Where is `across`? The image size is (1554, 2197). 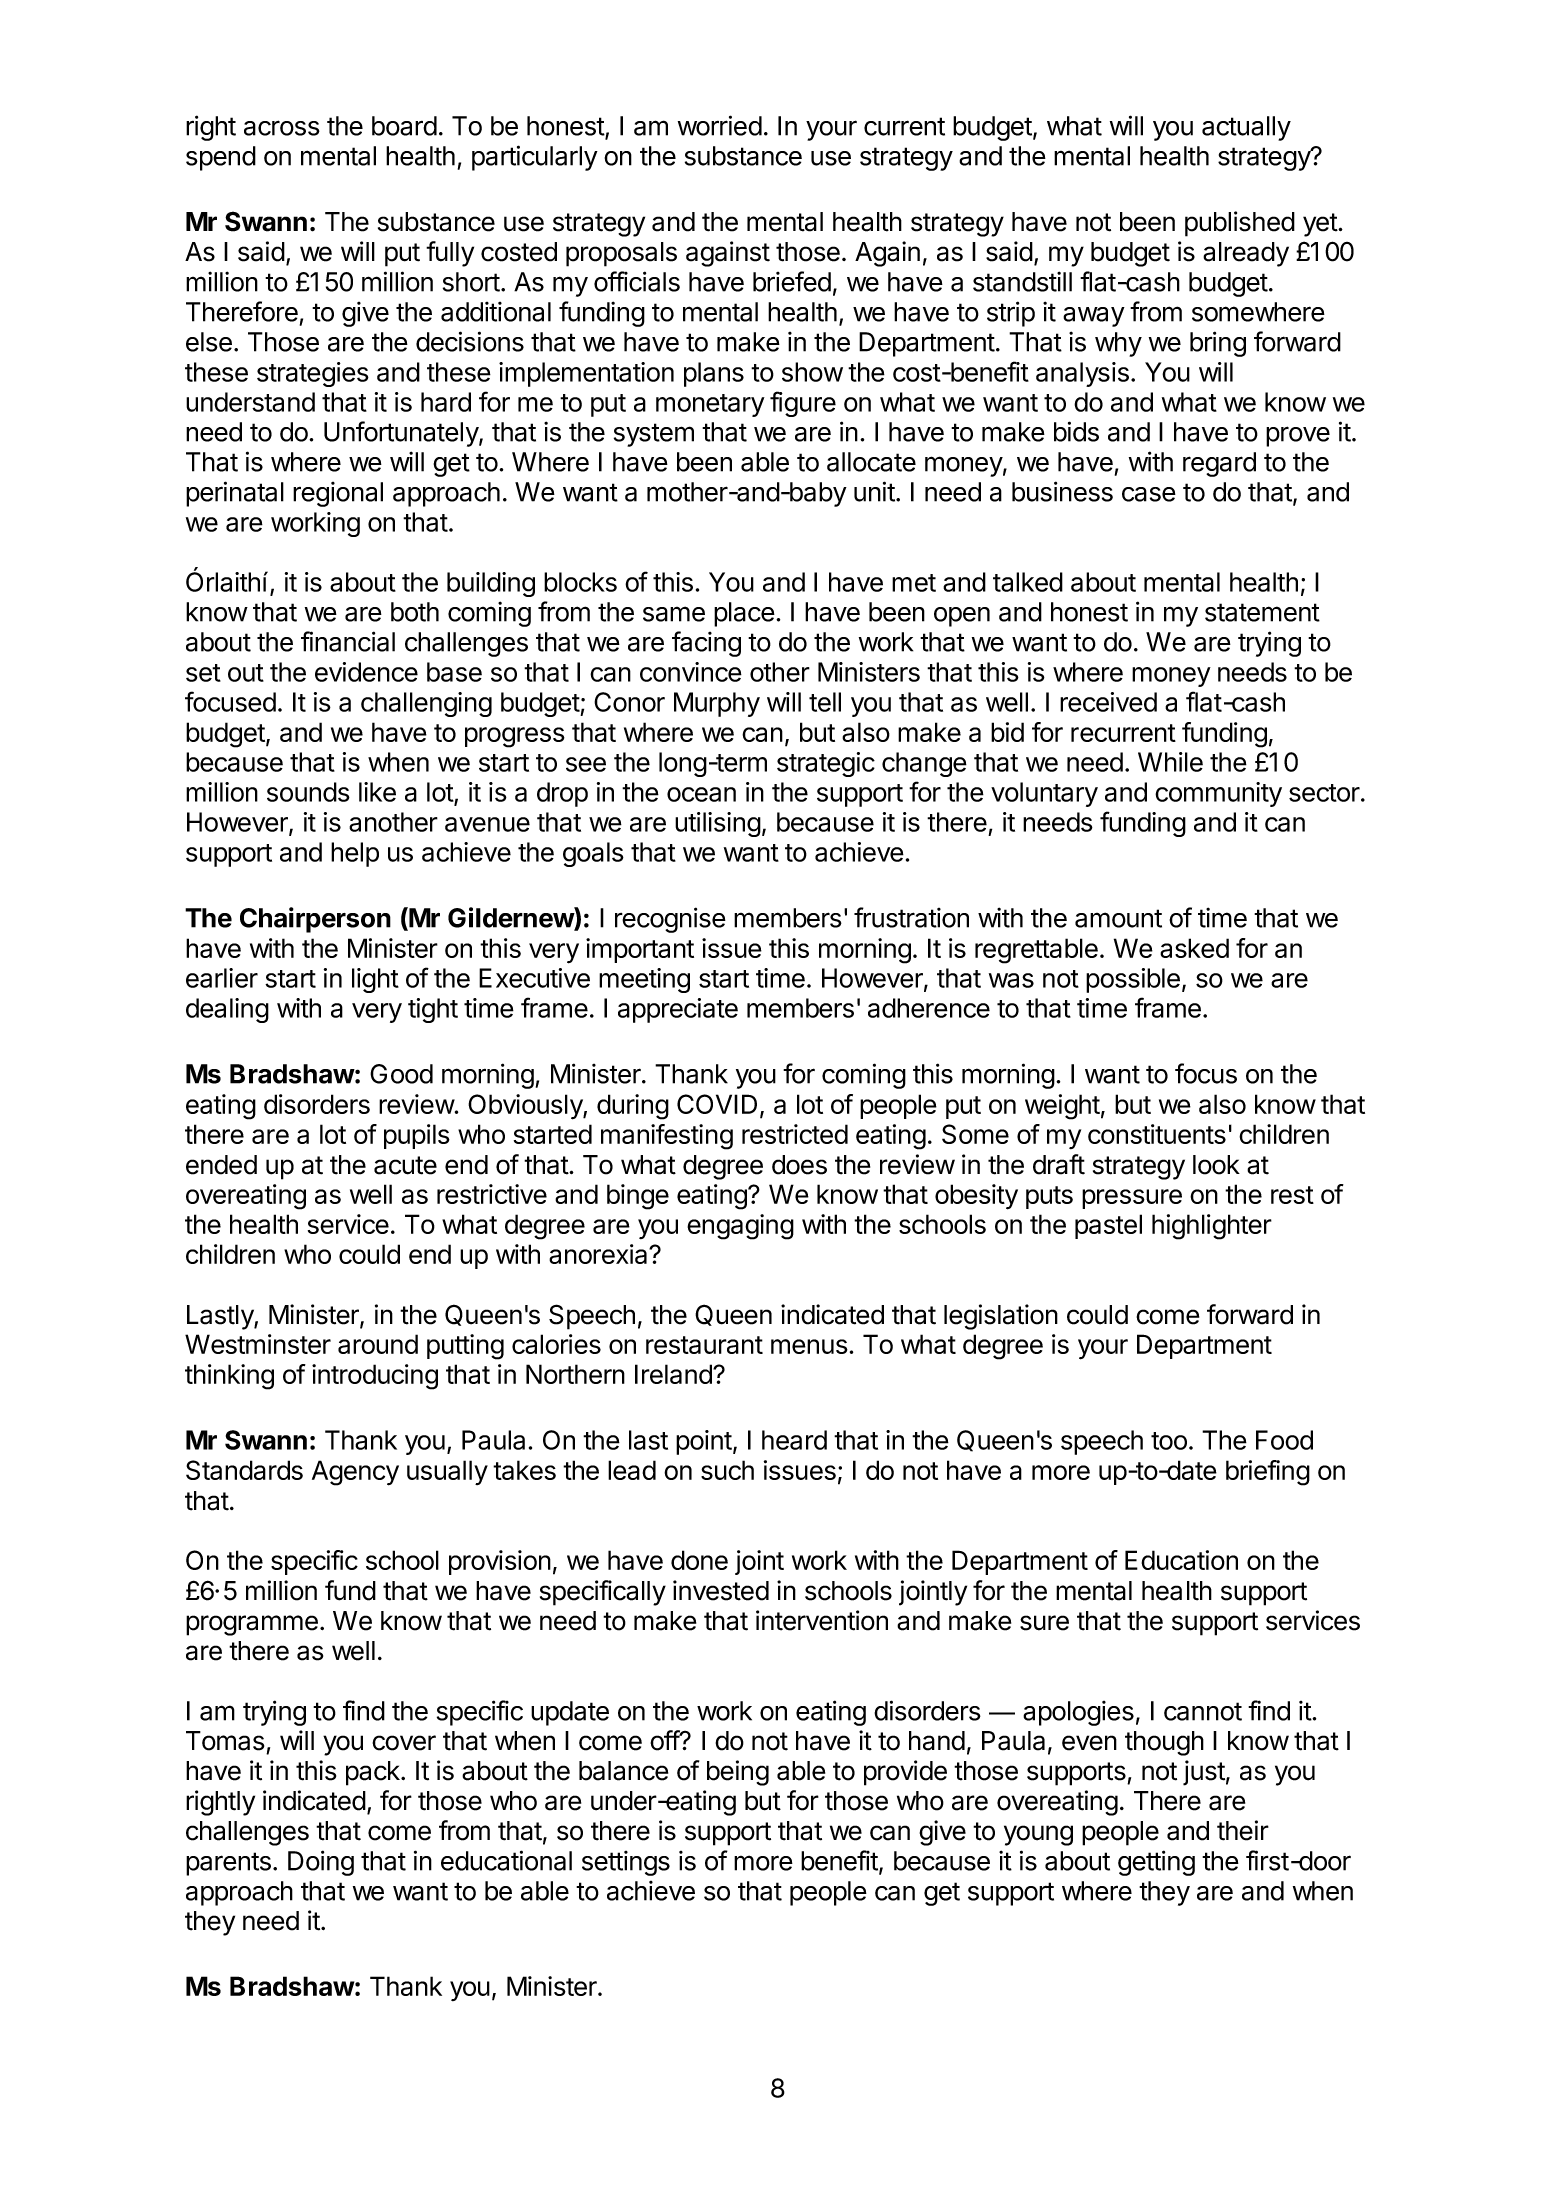
across is located at coordinates (282, 128).
